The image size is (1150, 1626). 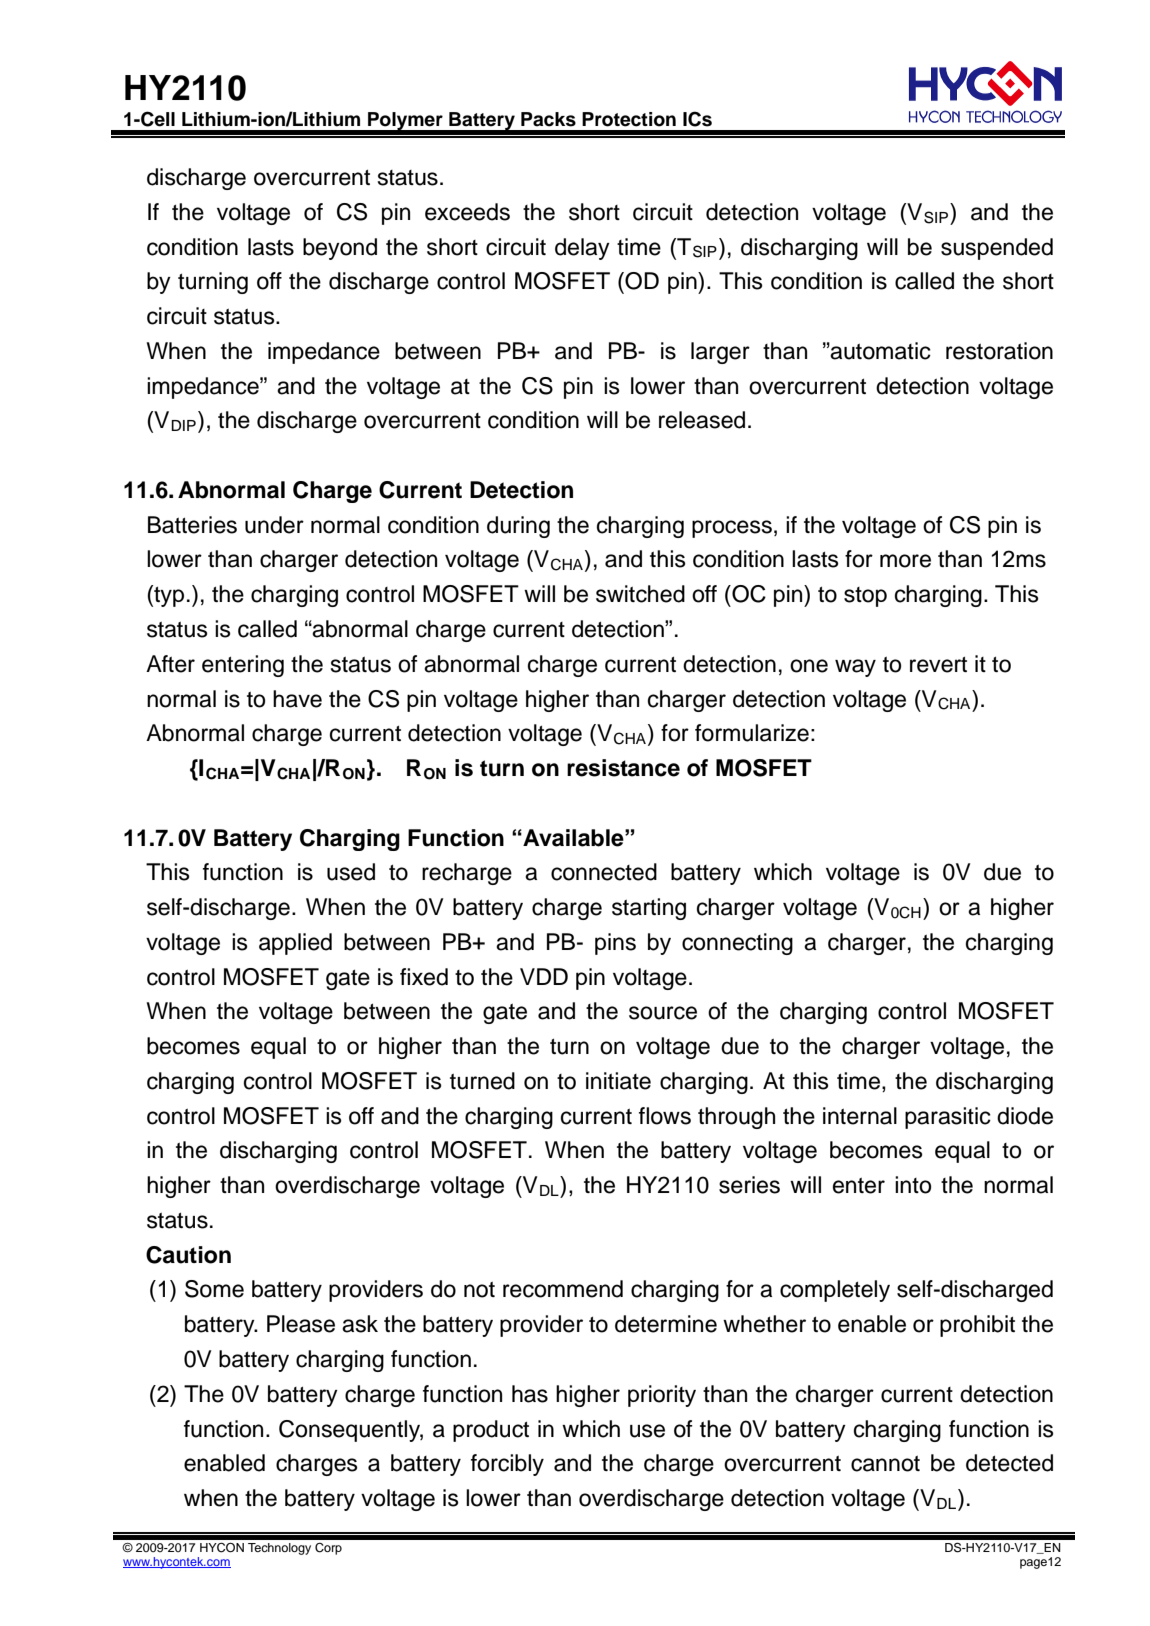 What do you see at coordinates (938, 665) in the image?
I see `revert` at bounding box center [938, 665].
